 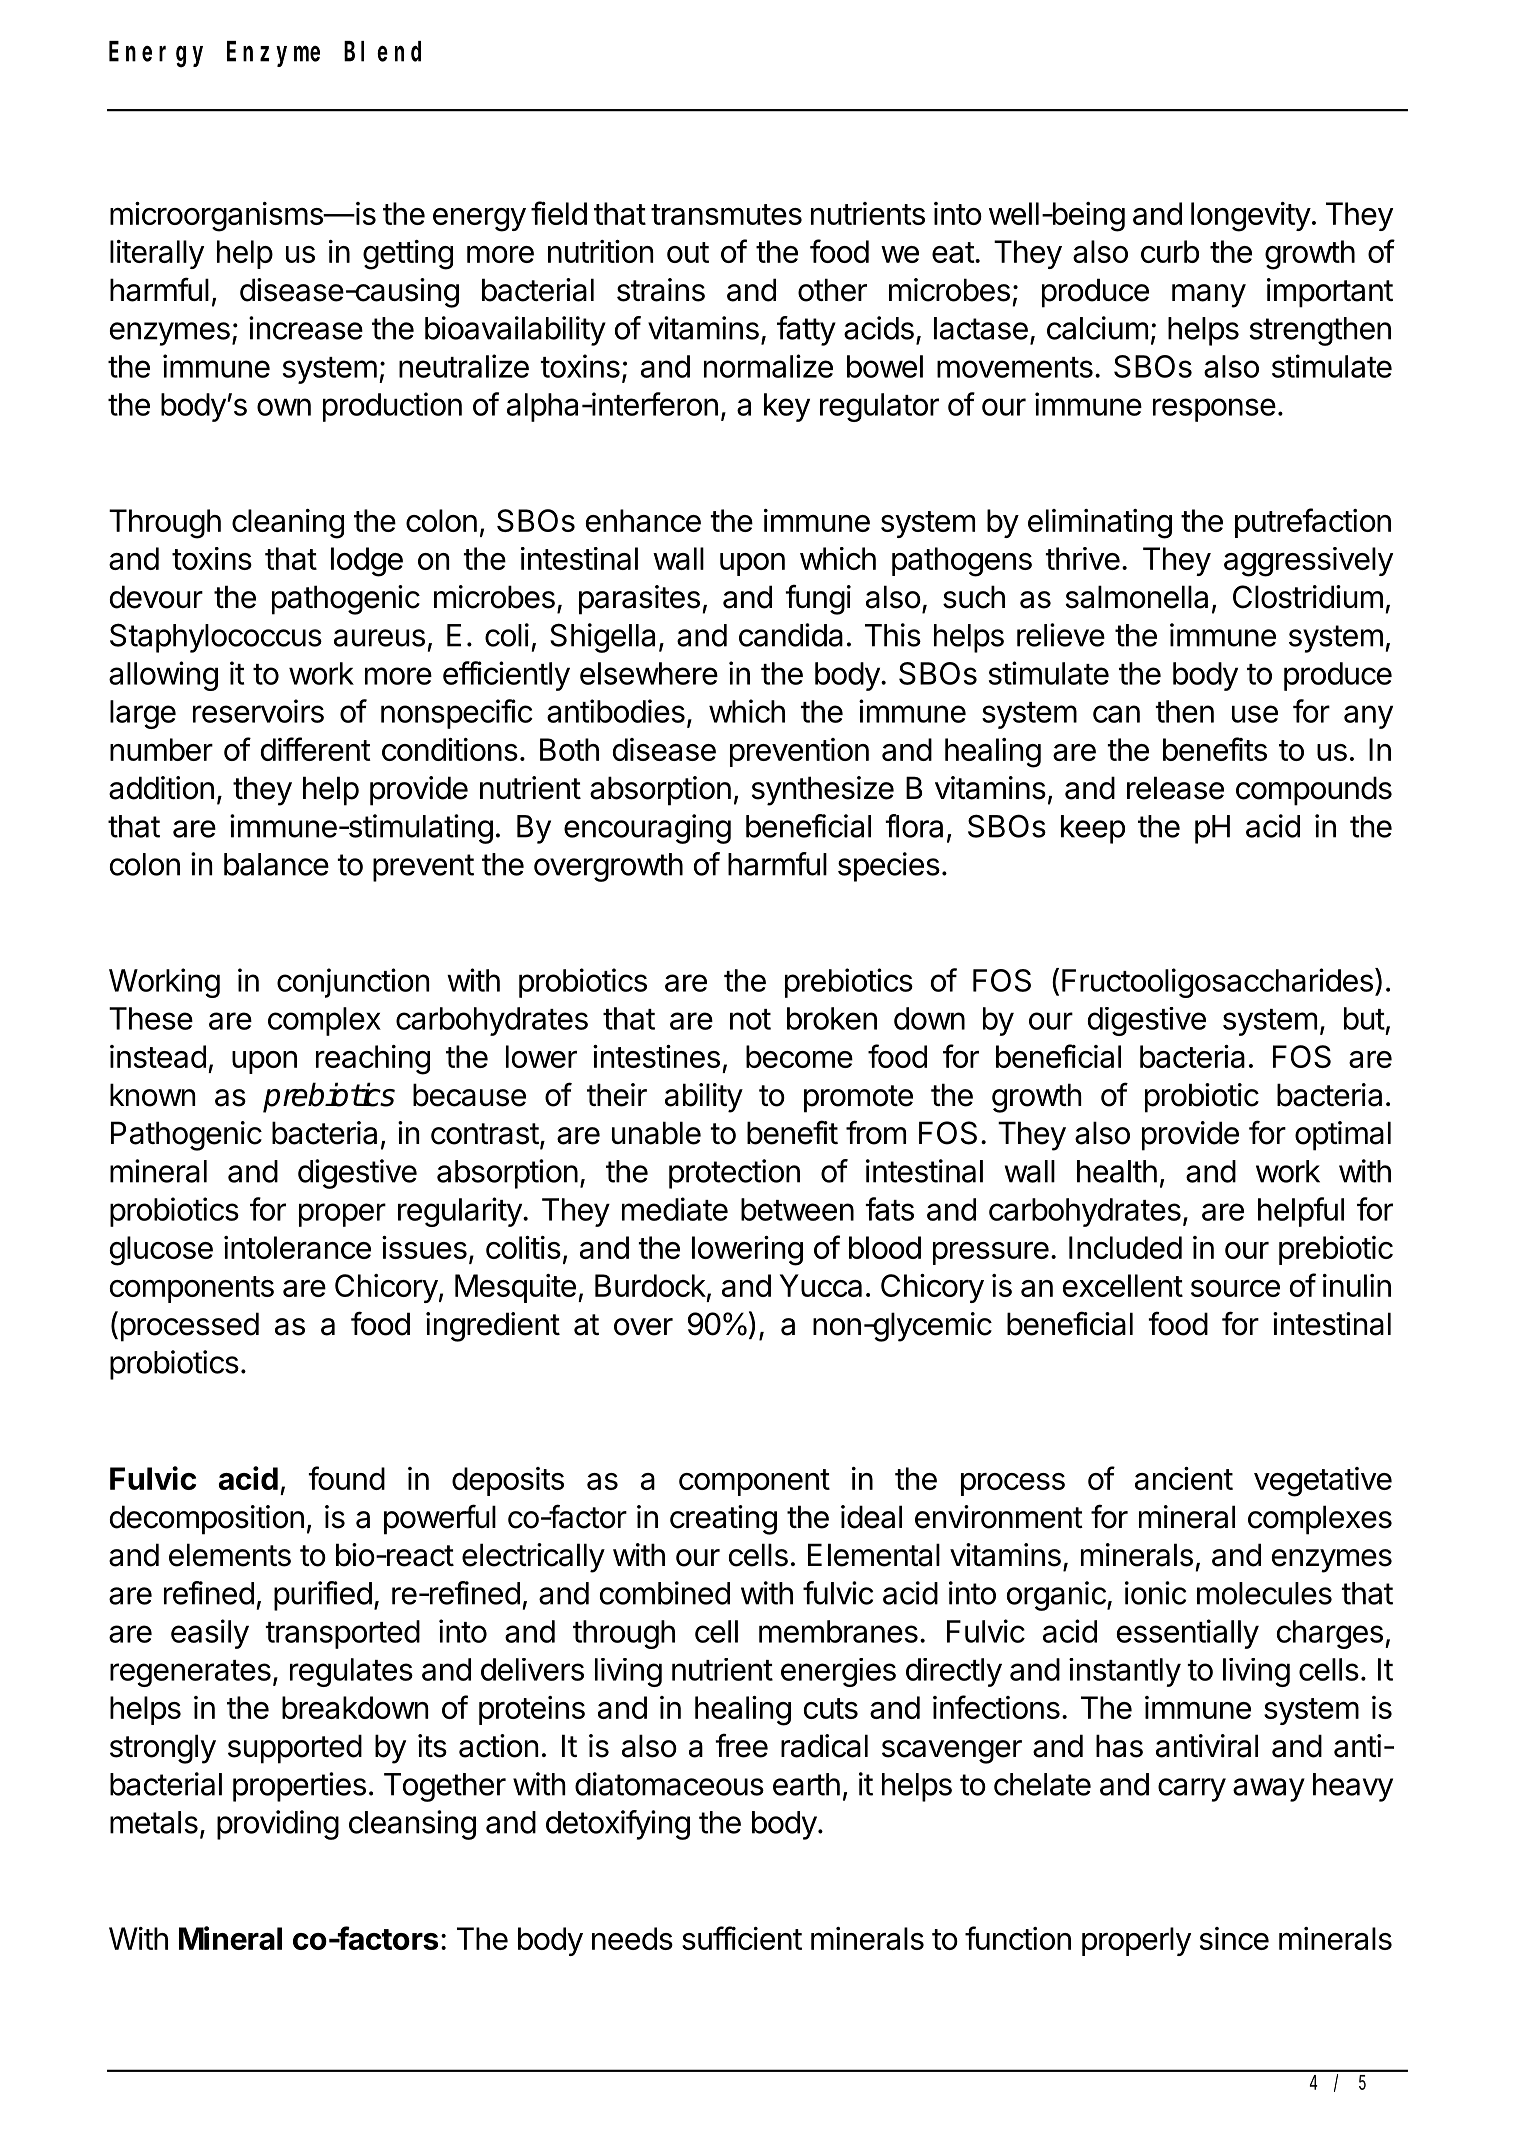 What do you see at coordinates (1364, 1018) in the screenshot?
I see `but` at bounding box center [1364, 1018].
